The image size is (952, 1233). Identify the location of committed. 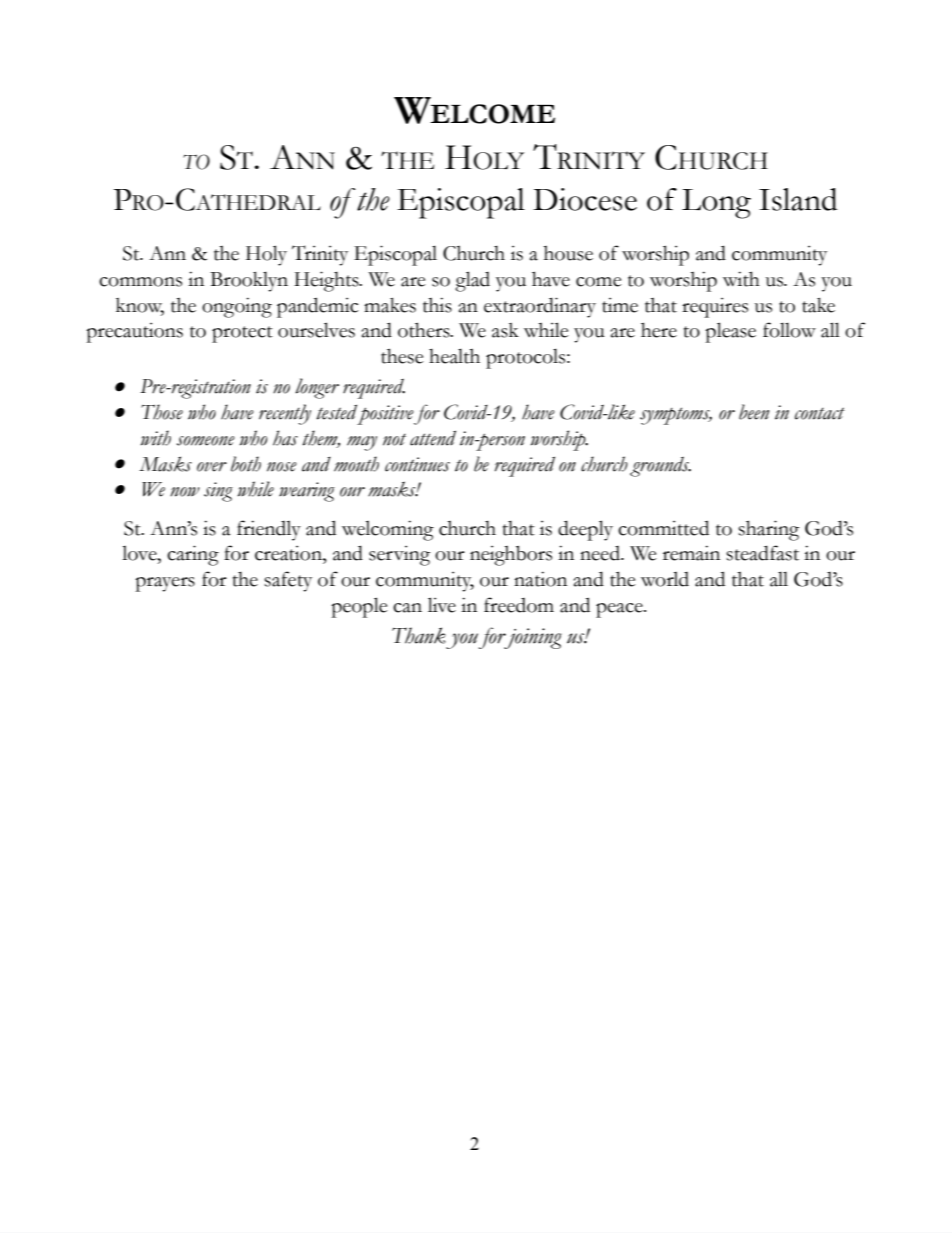
(663, 528).
